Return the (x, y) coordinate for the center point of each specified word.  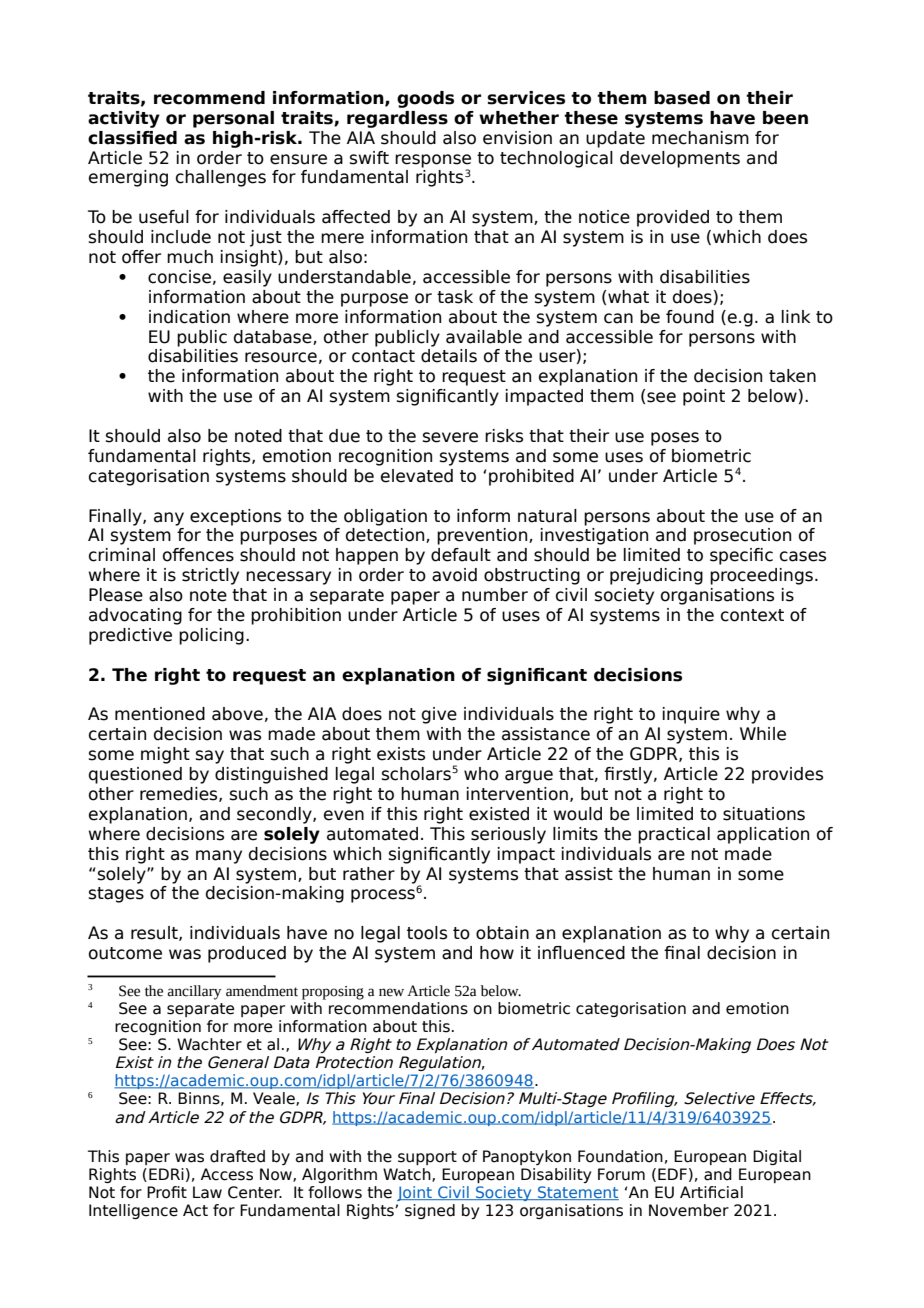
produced (247, 954)
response (433, 162)
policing (211, 636)
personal (233, 119)
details (449, 356)
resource (281, 357)
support (427, 1158)
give (439, 715)
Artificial (711, 1192)
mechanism (700, 138)
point (704, 397)
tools (427, 933)
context (752, 615)
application (763, 835)
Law (207, 1192)
